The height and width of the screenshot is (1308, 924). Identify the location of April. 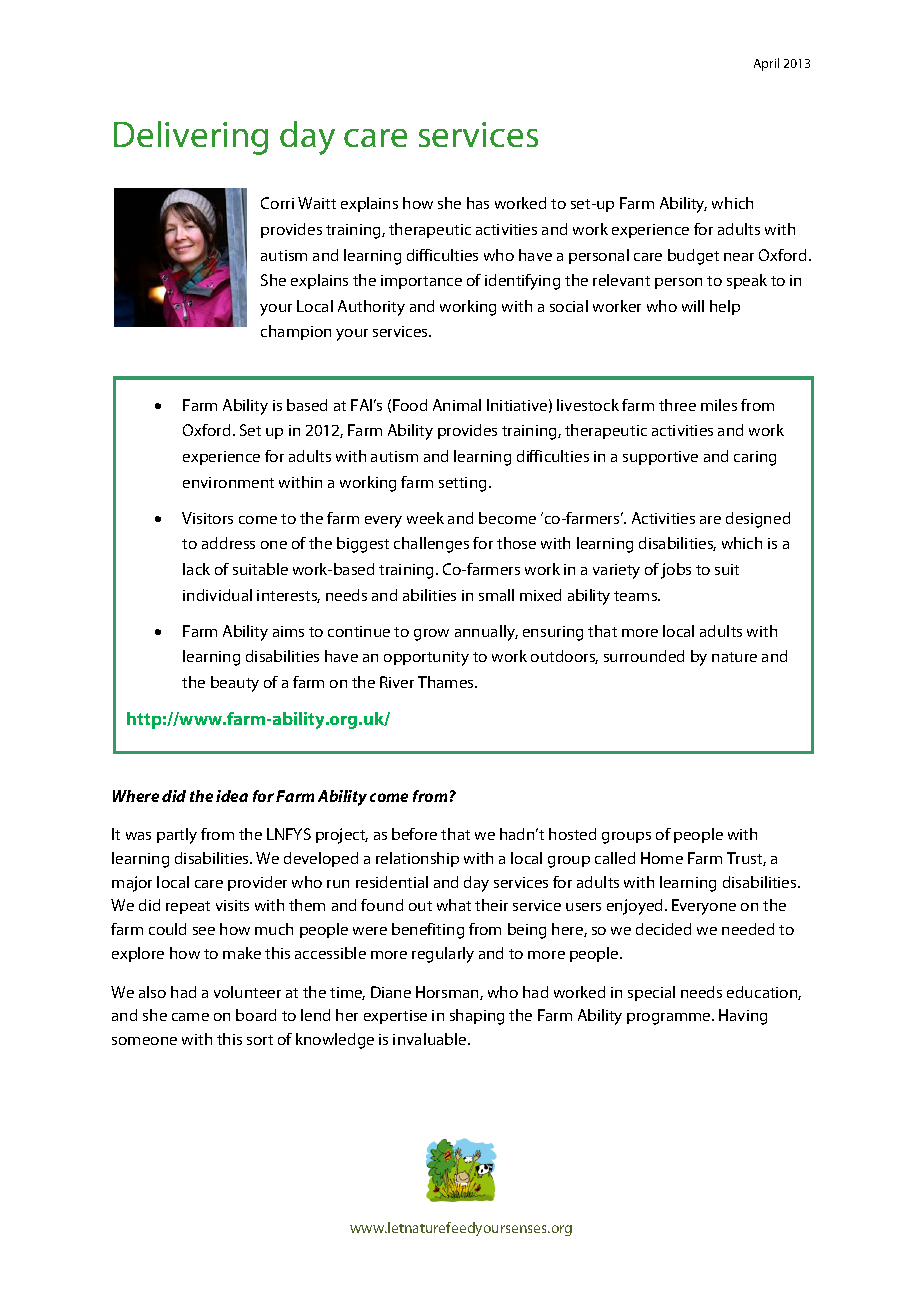
(766, 64).
